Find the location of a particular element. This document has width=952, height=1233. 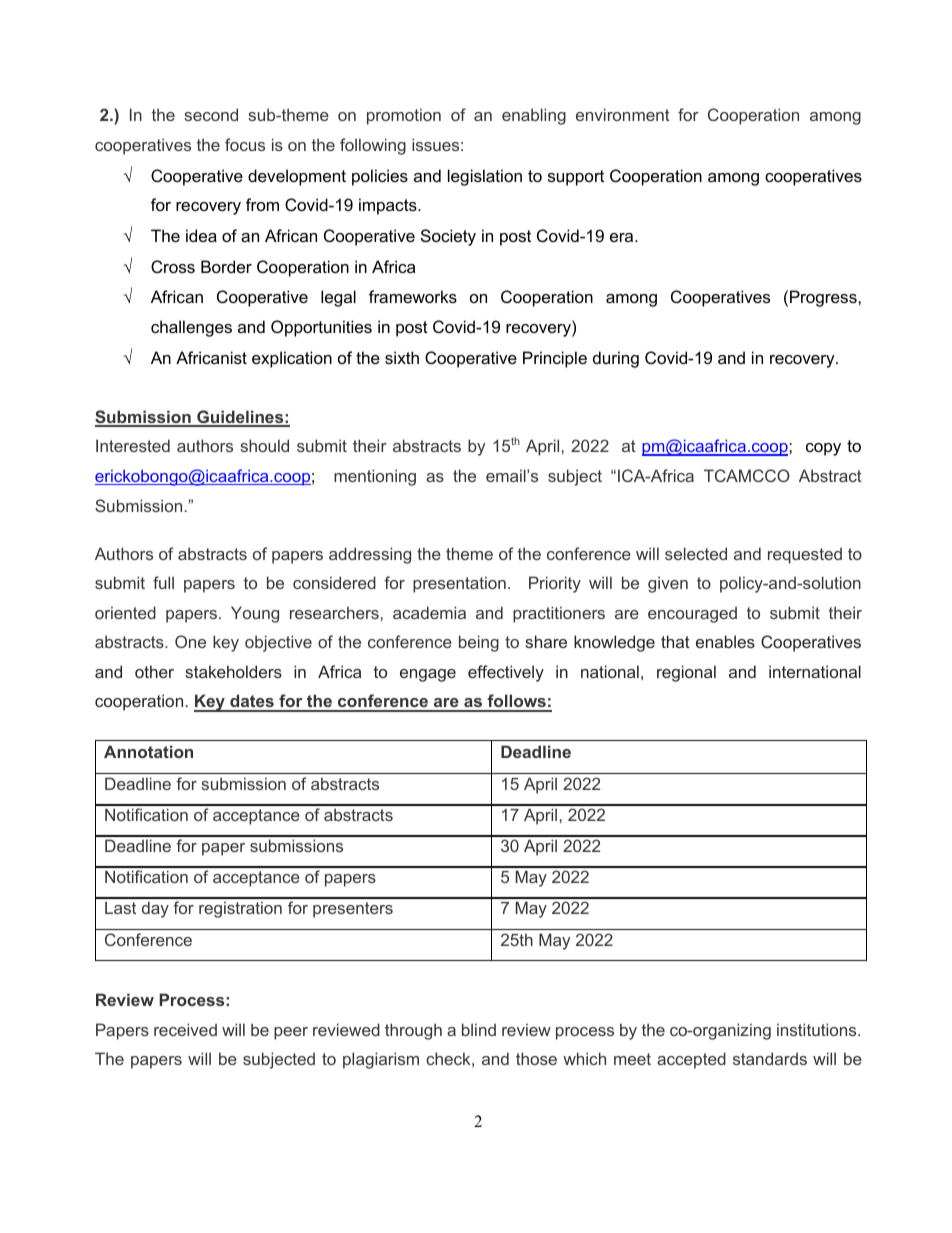

Annotation is located at coordinates (148, 751).
